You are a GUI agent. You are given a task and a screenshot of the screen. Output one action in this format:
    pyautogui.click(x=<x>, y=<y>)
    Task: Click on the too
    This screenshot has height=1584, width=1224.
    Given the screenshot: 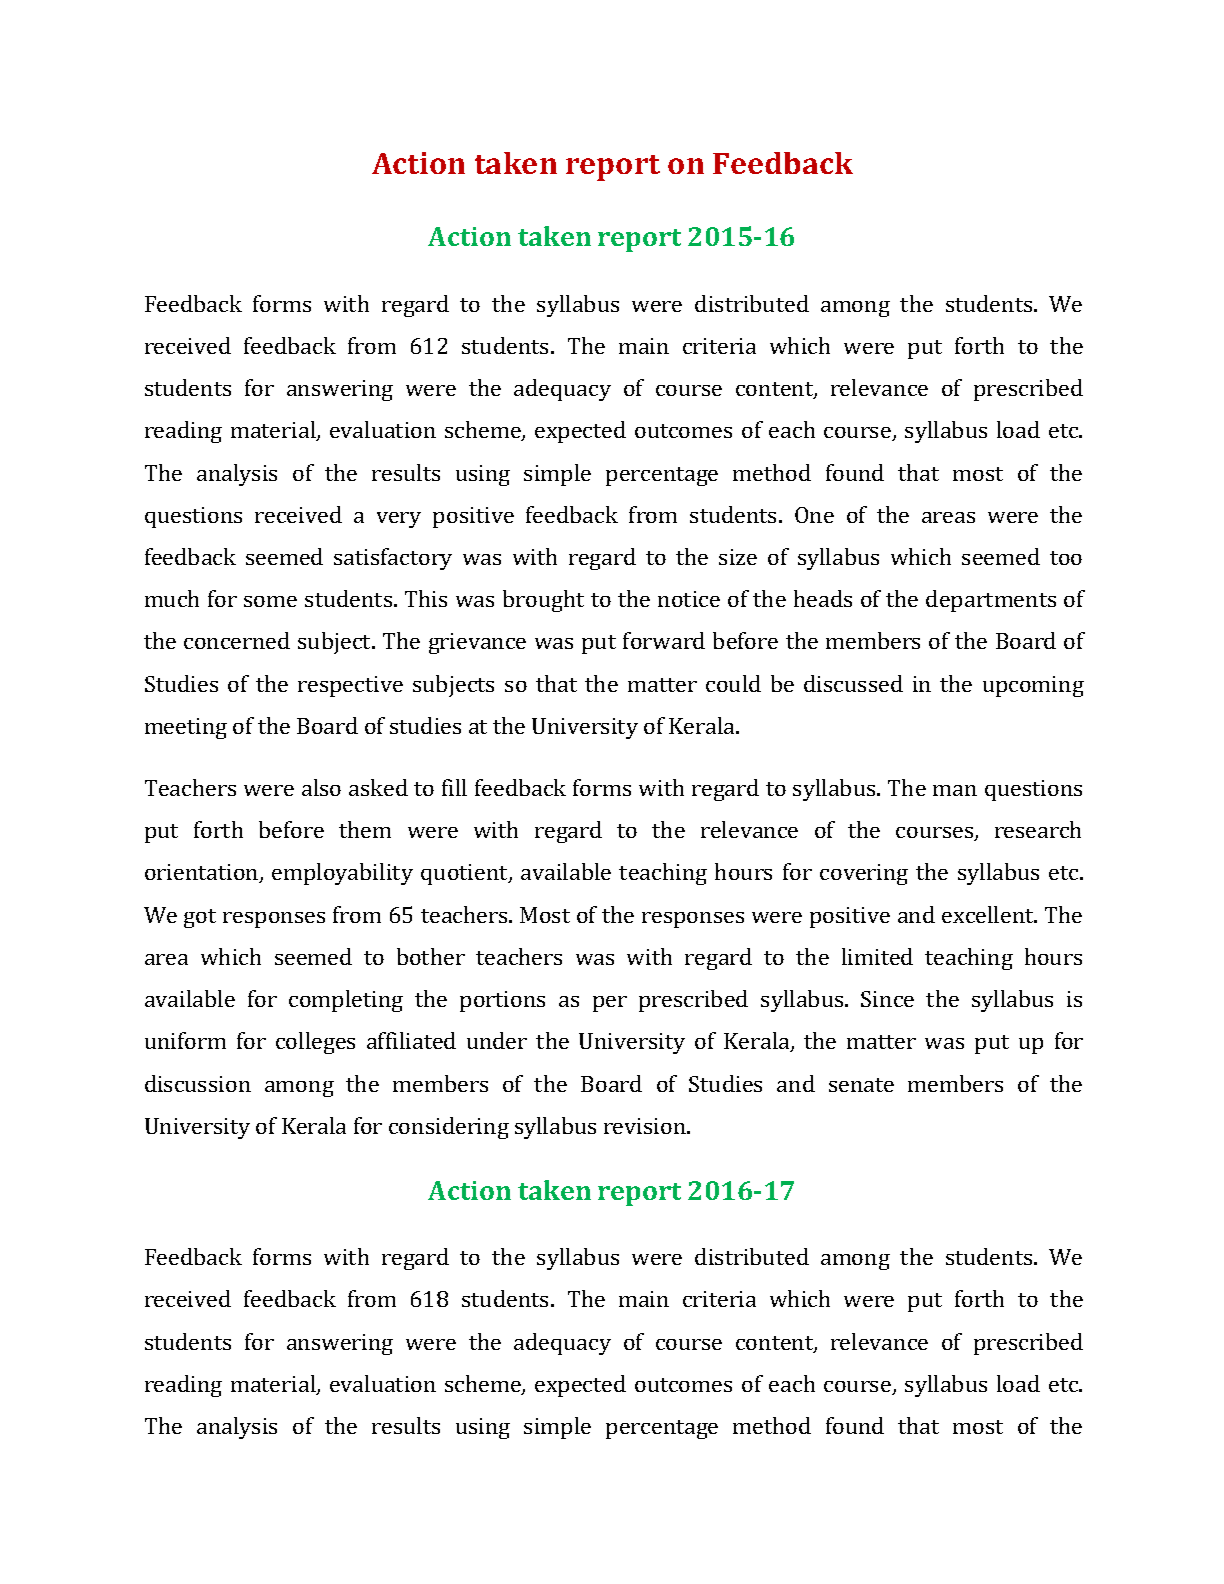 What is the action you would take?
    pyautogui.click(x=1066, y=558)
